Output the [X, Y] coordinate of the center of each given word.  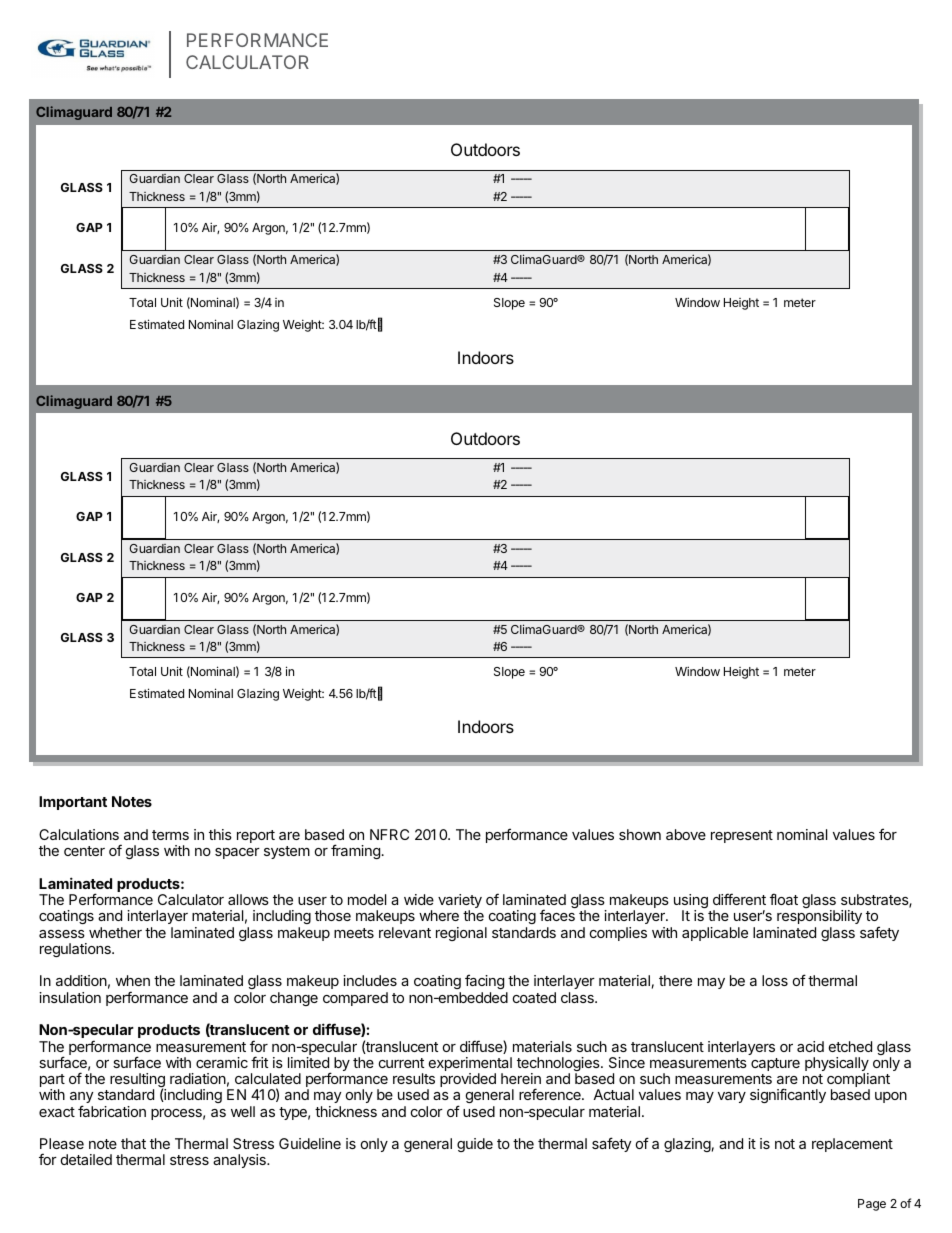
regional [461, 934]
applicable [715, 934]
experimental [470, 1065]
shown [640, 834]
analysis [240, 1161]
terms [170, 835]
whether [115, 932]
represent [742, 836]
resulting [138, 1081]
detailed [86, 1159]
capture [775, 1064]
